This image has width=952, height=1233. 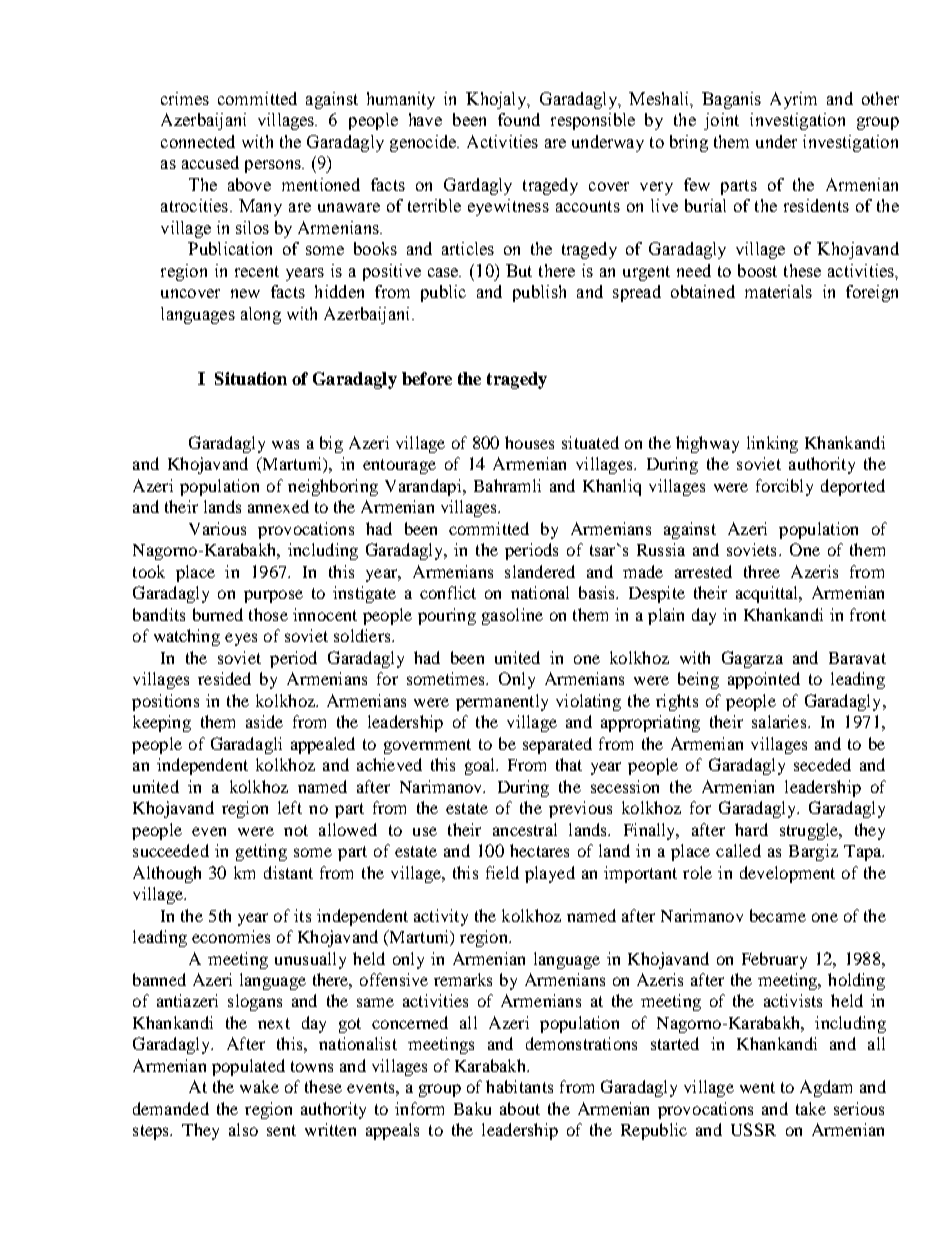 What do you see at coordinates (519, 119) in the image?
I see `found` at bounding box center [519, 119].
